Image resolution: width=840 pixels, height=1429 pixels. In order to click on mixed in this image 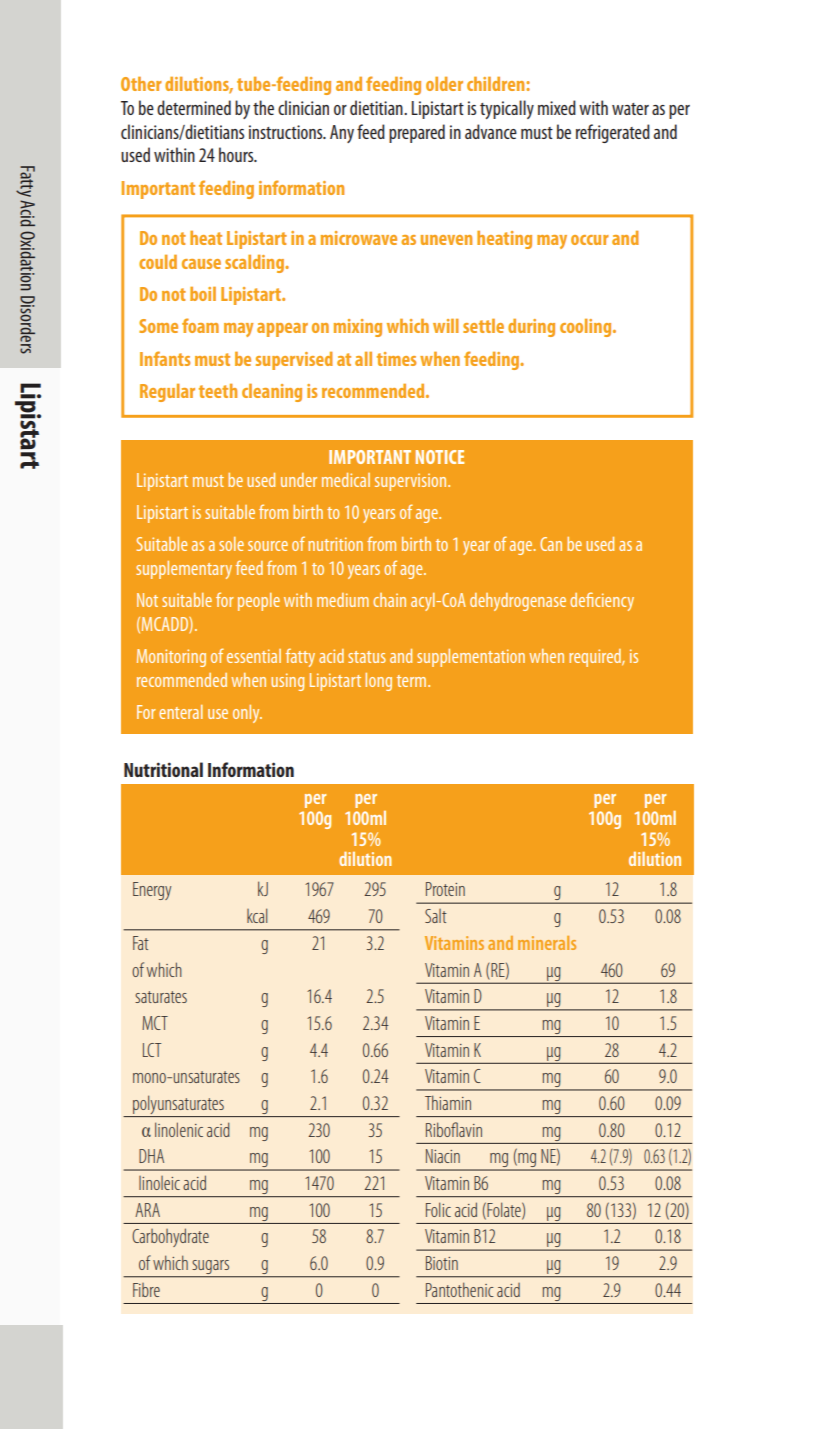, I will do `click(557, 107)`.
